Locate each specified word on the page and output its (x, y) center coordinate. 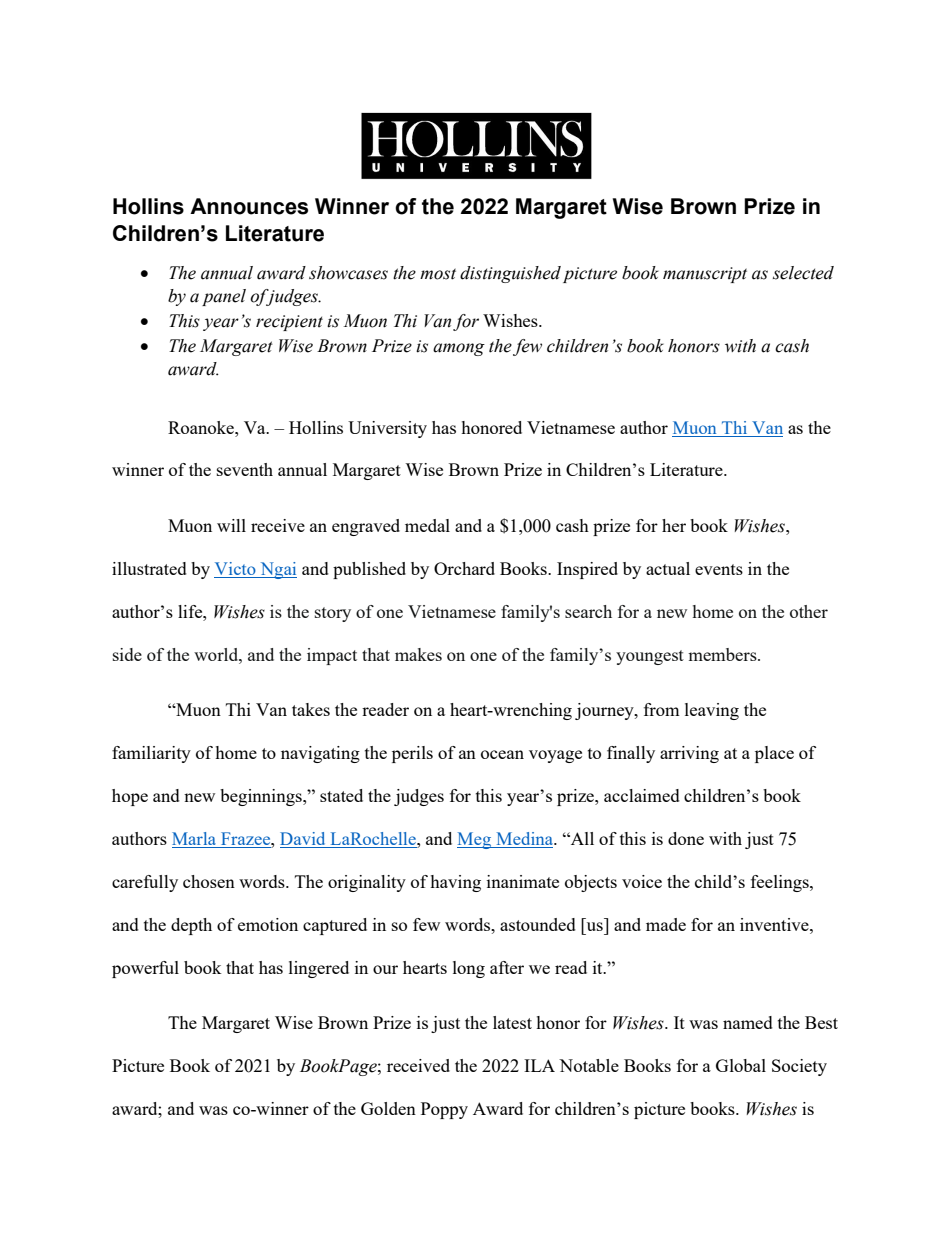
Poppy (444, 1110)
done (686, 838)
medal (427, 525)
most (438, 274)
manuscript (705, 275)
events (719, 569)
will (231, 525)
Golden (388, 1108)
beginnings (262, 797)
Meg (475, 840)
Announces (249, 206)
